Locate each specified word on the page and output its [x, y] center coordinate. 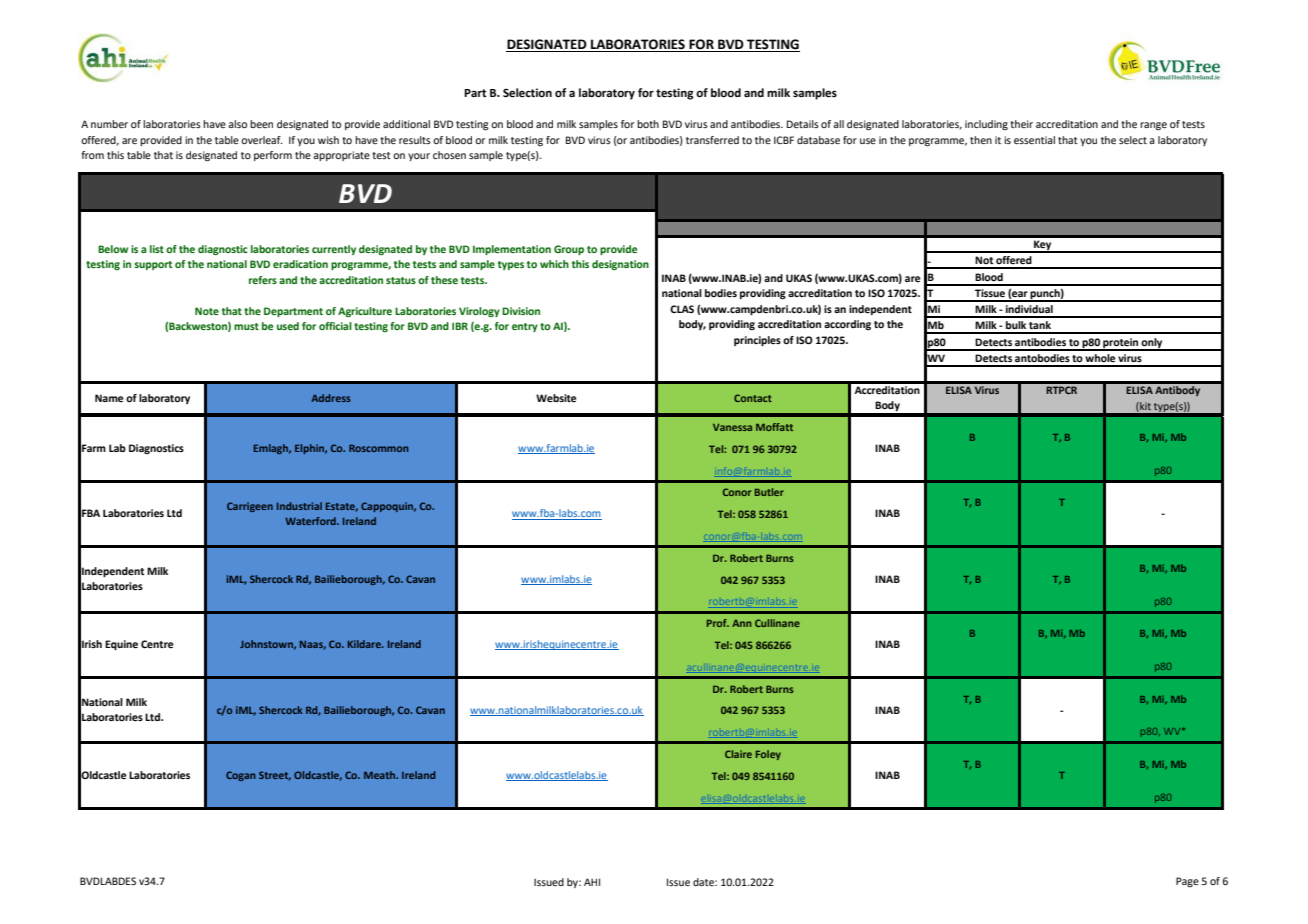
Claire [738, 754]
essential [1034, 140]
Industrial [299, 506]
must [246, 326]
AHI [592, 882]
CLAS [682, 309]
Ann [742, 623]
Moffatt [774, 427]
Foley [768, 755]
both [648, 124]
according [847, 325]
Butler [769, 492]
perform [273, 156]
